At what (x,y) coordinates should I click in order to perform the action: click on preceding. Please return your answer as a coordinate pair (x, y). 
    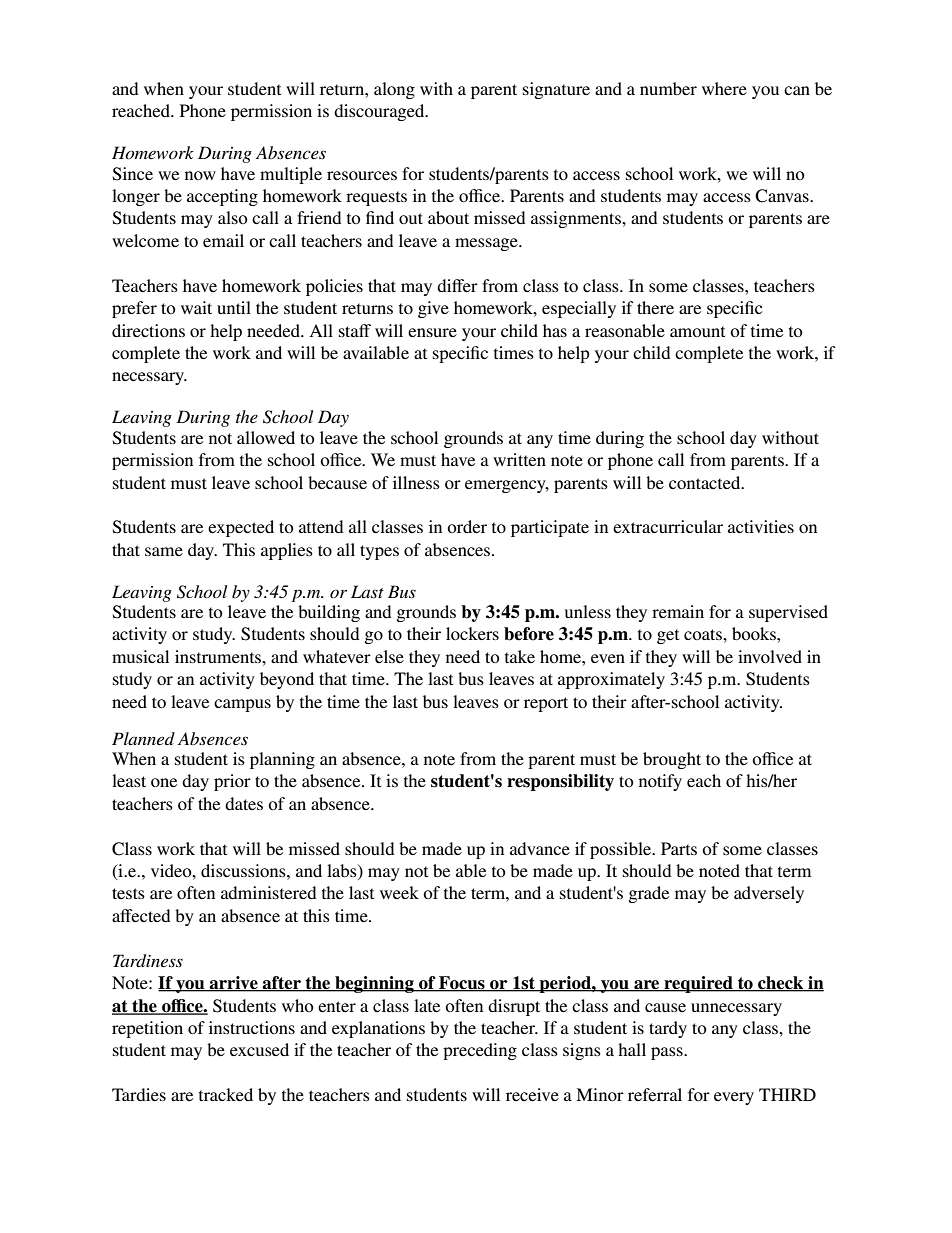
    Looking at the image, I should click on (480, 1051).
